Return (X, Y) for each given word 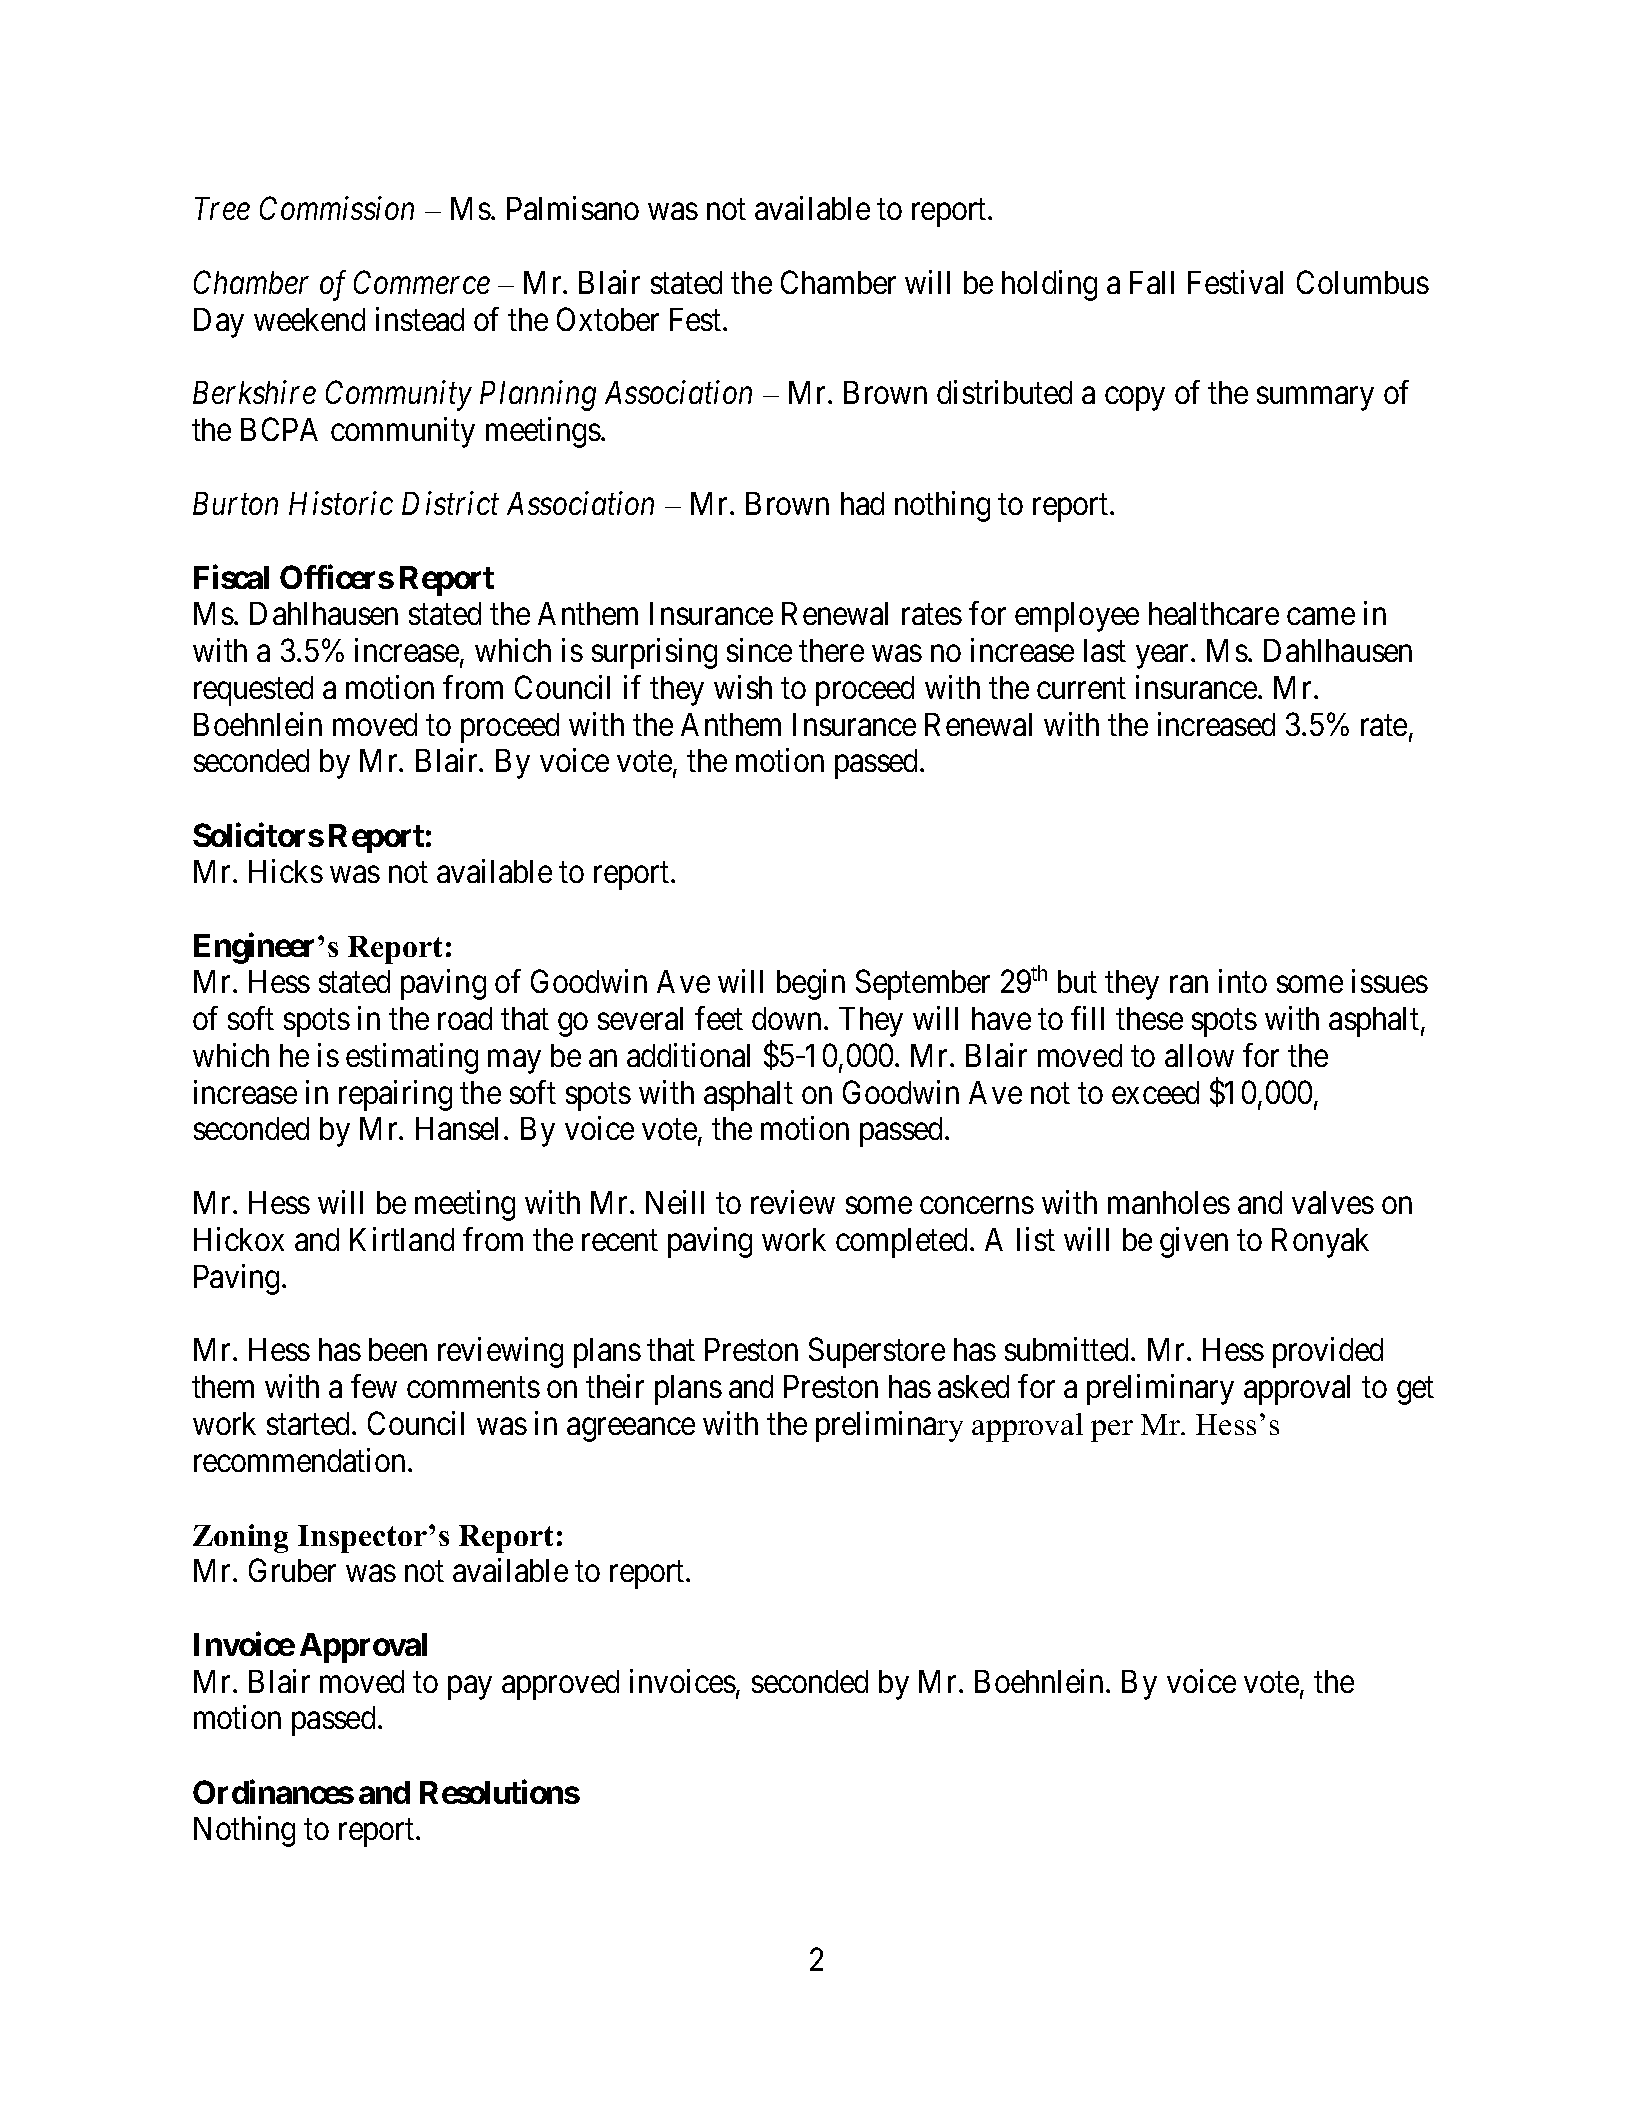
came (1321, 616)
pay (470, 1688)
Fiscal (231, 577)
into (1243, 981)
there (831, 650)
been (398, 1349)
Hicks (286, 871)
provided (1328, 1352)
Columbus (1363, 282)
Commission (337, 208)
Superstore (877, 1353)
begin (811, 984)
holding (1049, 285)
